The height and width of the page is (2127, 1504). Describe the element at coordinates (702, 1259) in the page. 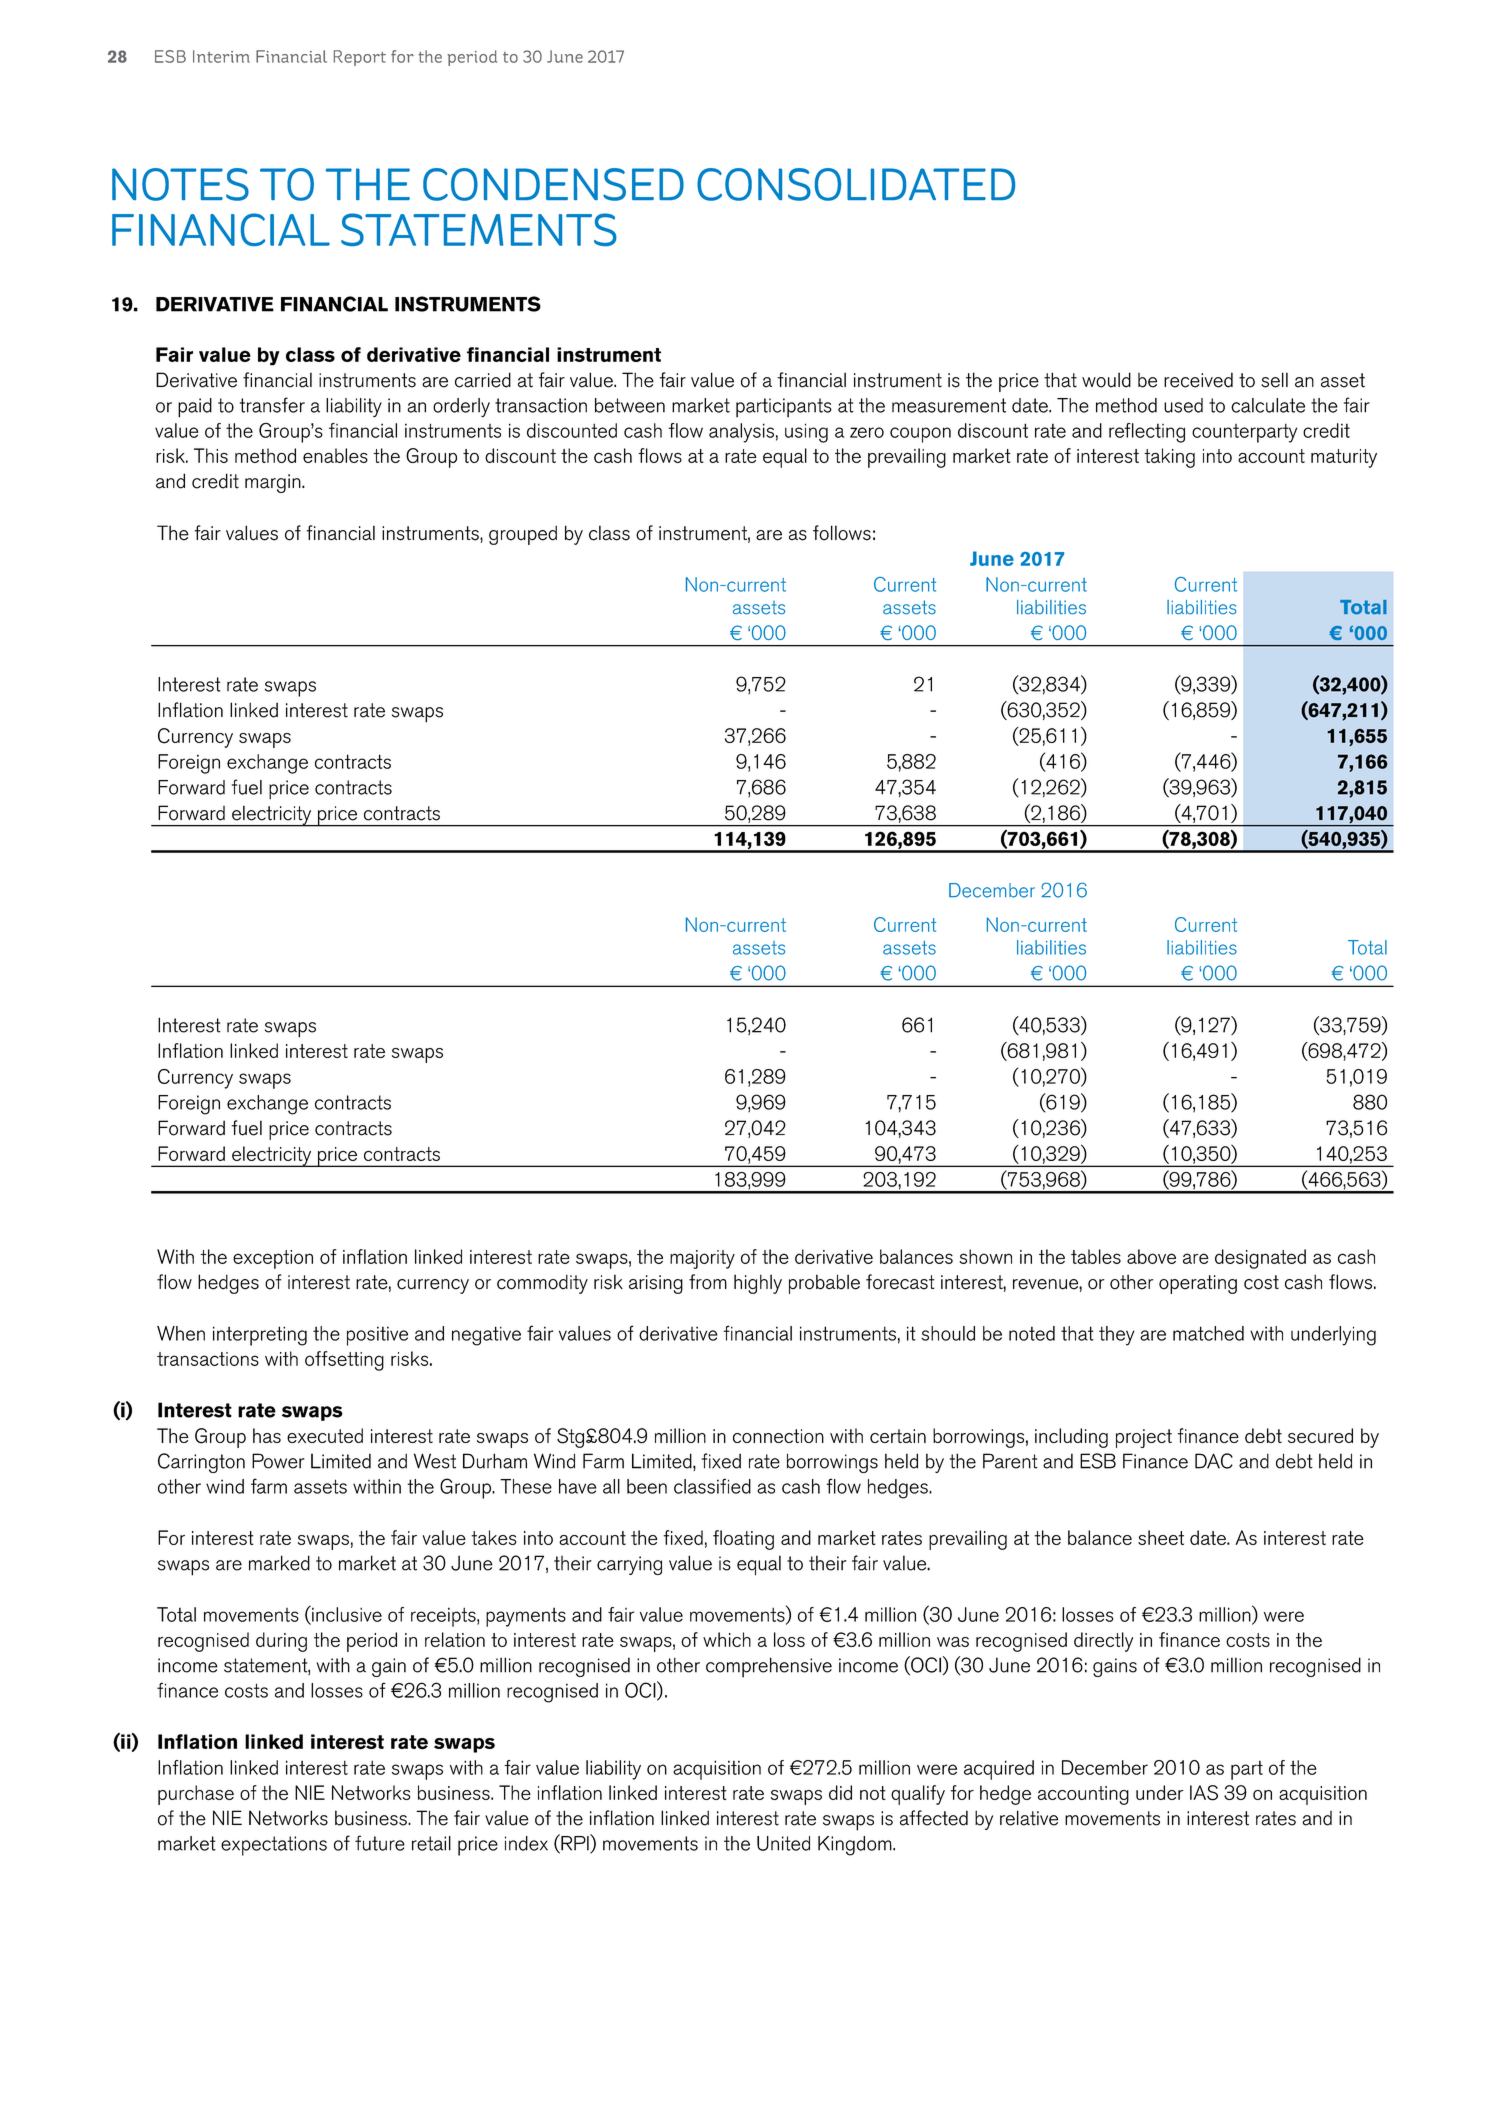

I see `majority` at that location.
